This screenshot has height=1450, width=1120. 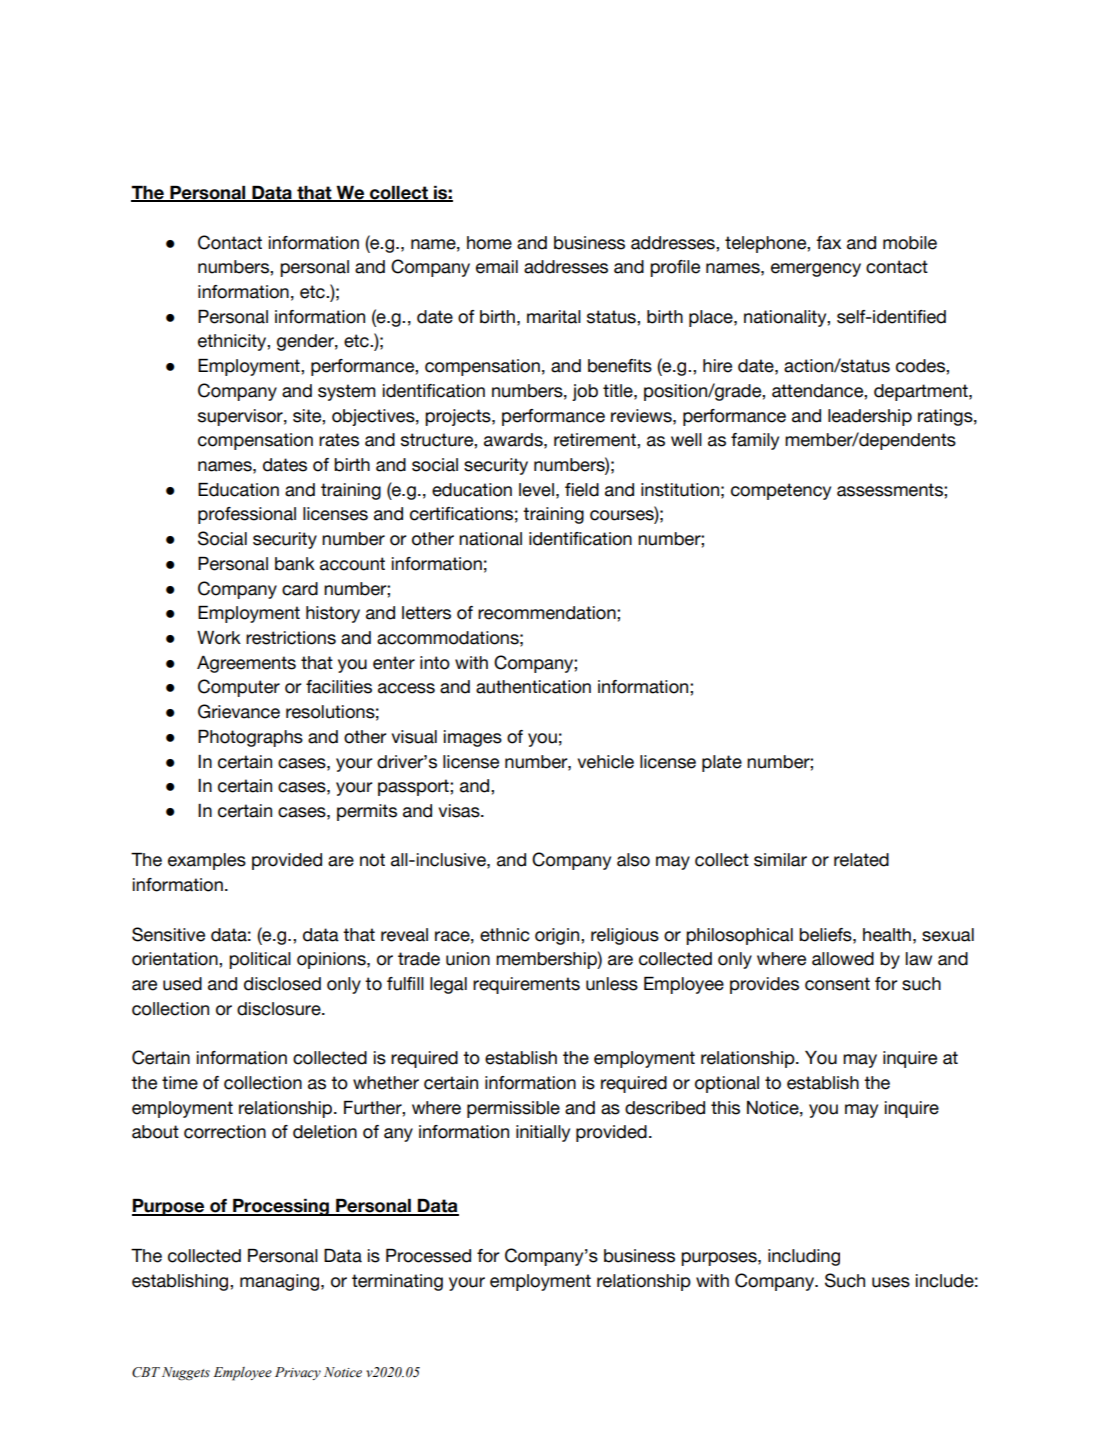 I want to click on competency, so click(x=781, y=491).
